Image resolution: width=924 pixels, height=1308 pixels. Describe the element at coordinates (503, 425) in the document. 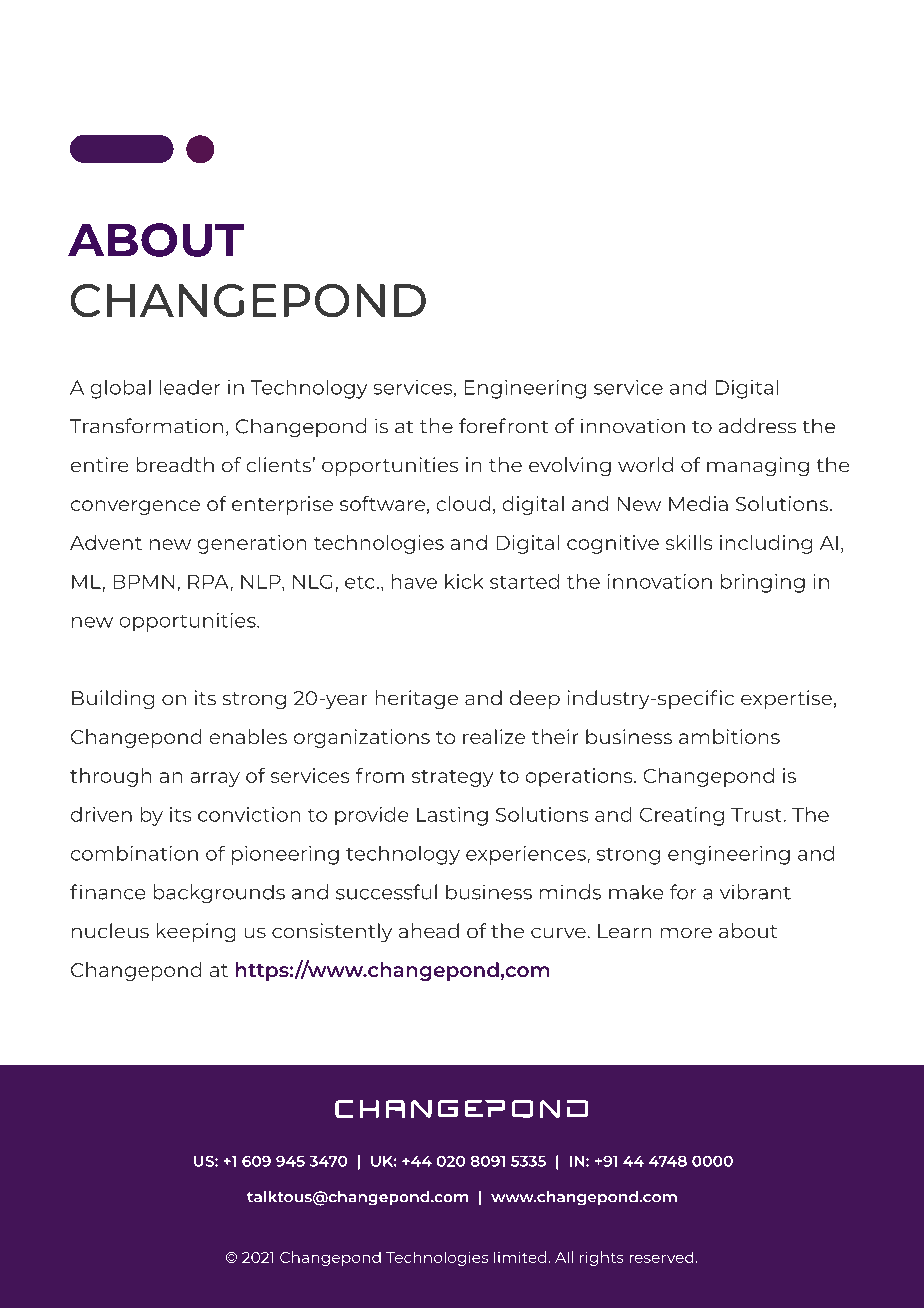

I see `forefront` at that location.
